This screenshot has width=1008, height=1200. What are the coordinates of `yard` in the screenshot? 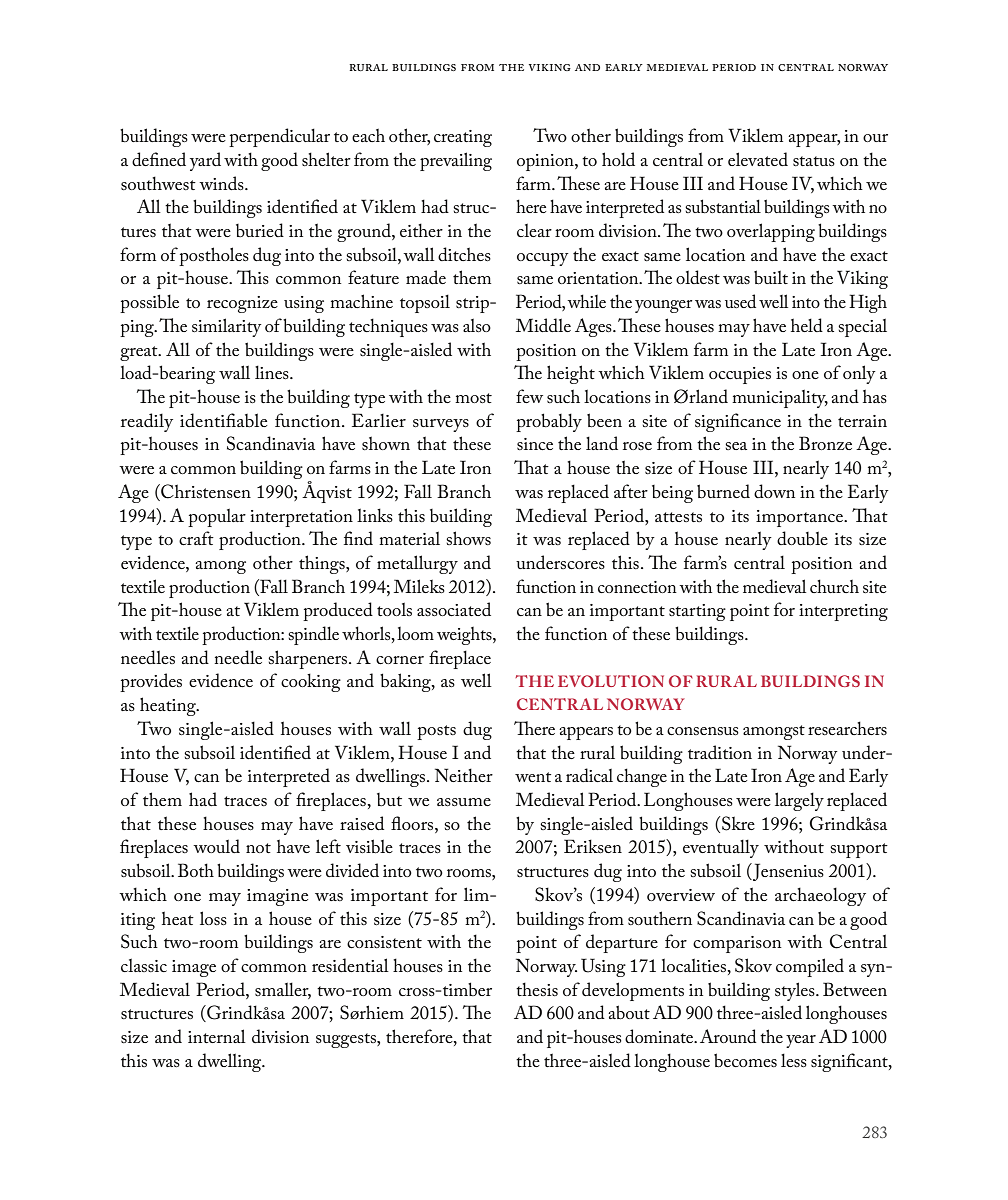 It's located at (205, 161).
